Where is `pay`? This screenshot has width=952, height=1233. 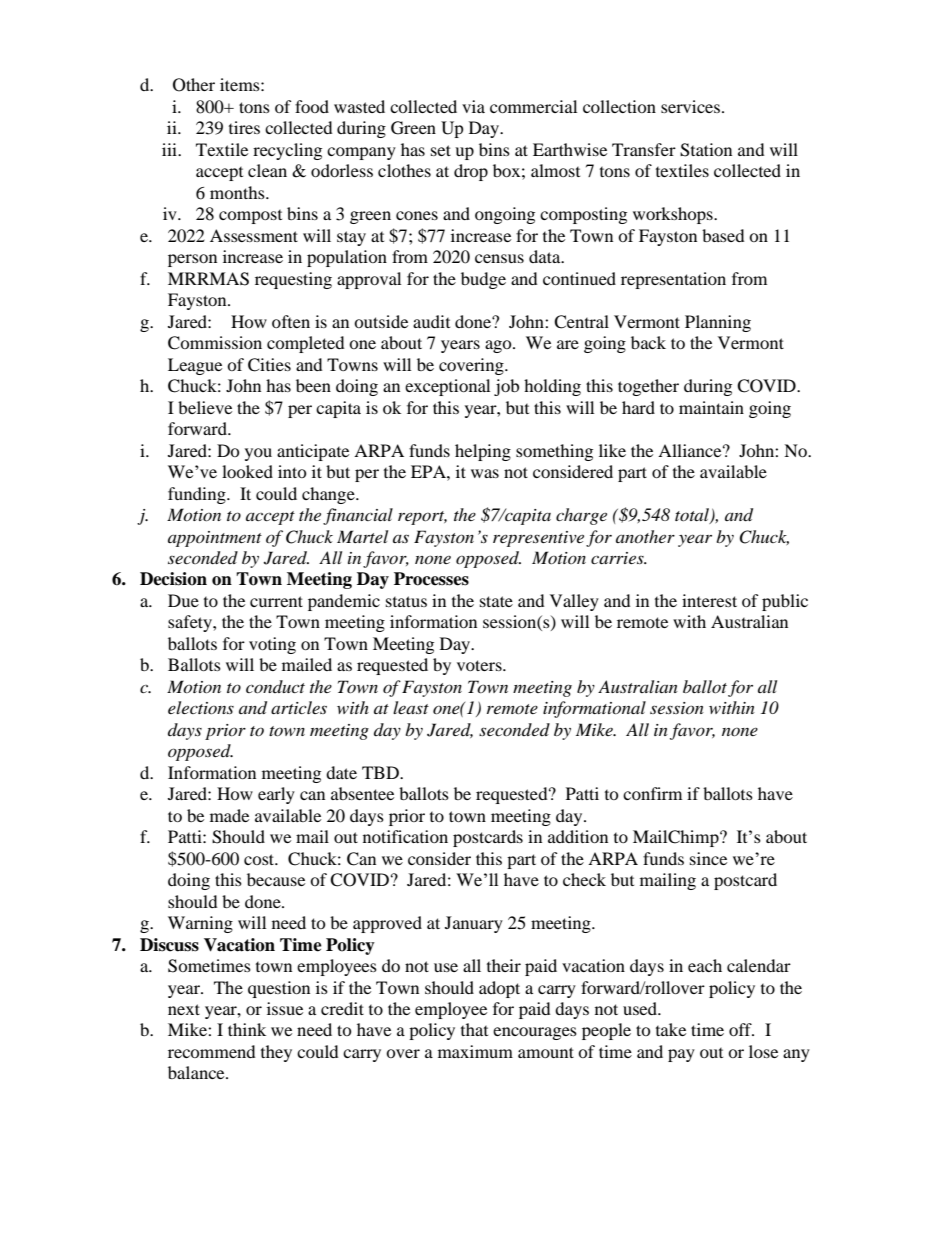
pay is located at coordinates (681, 1055).
